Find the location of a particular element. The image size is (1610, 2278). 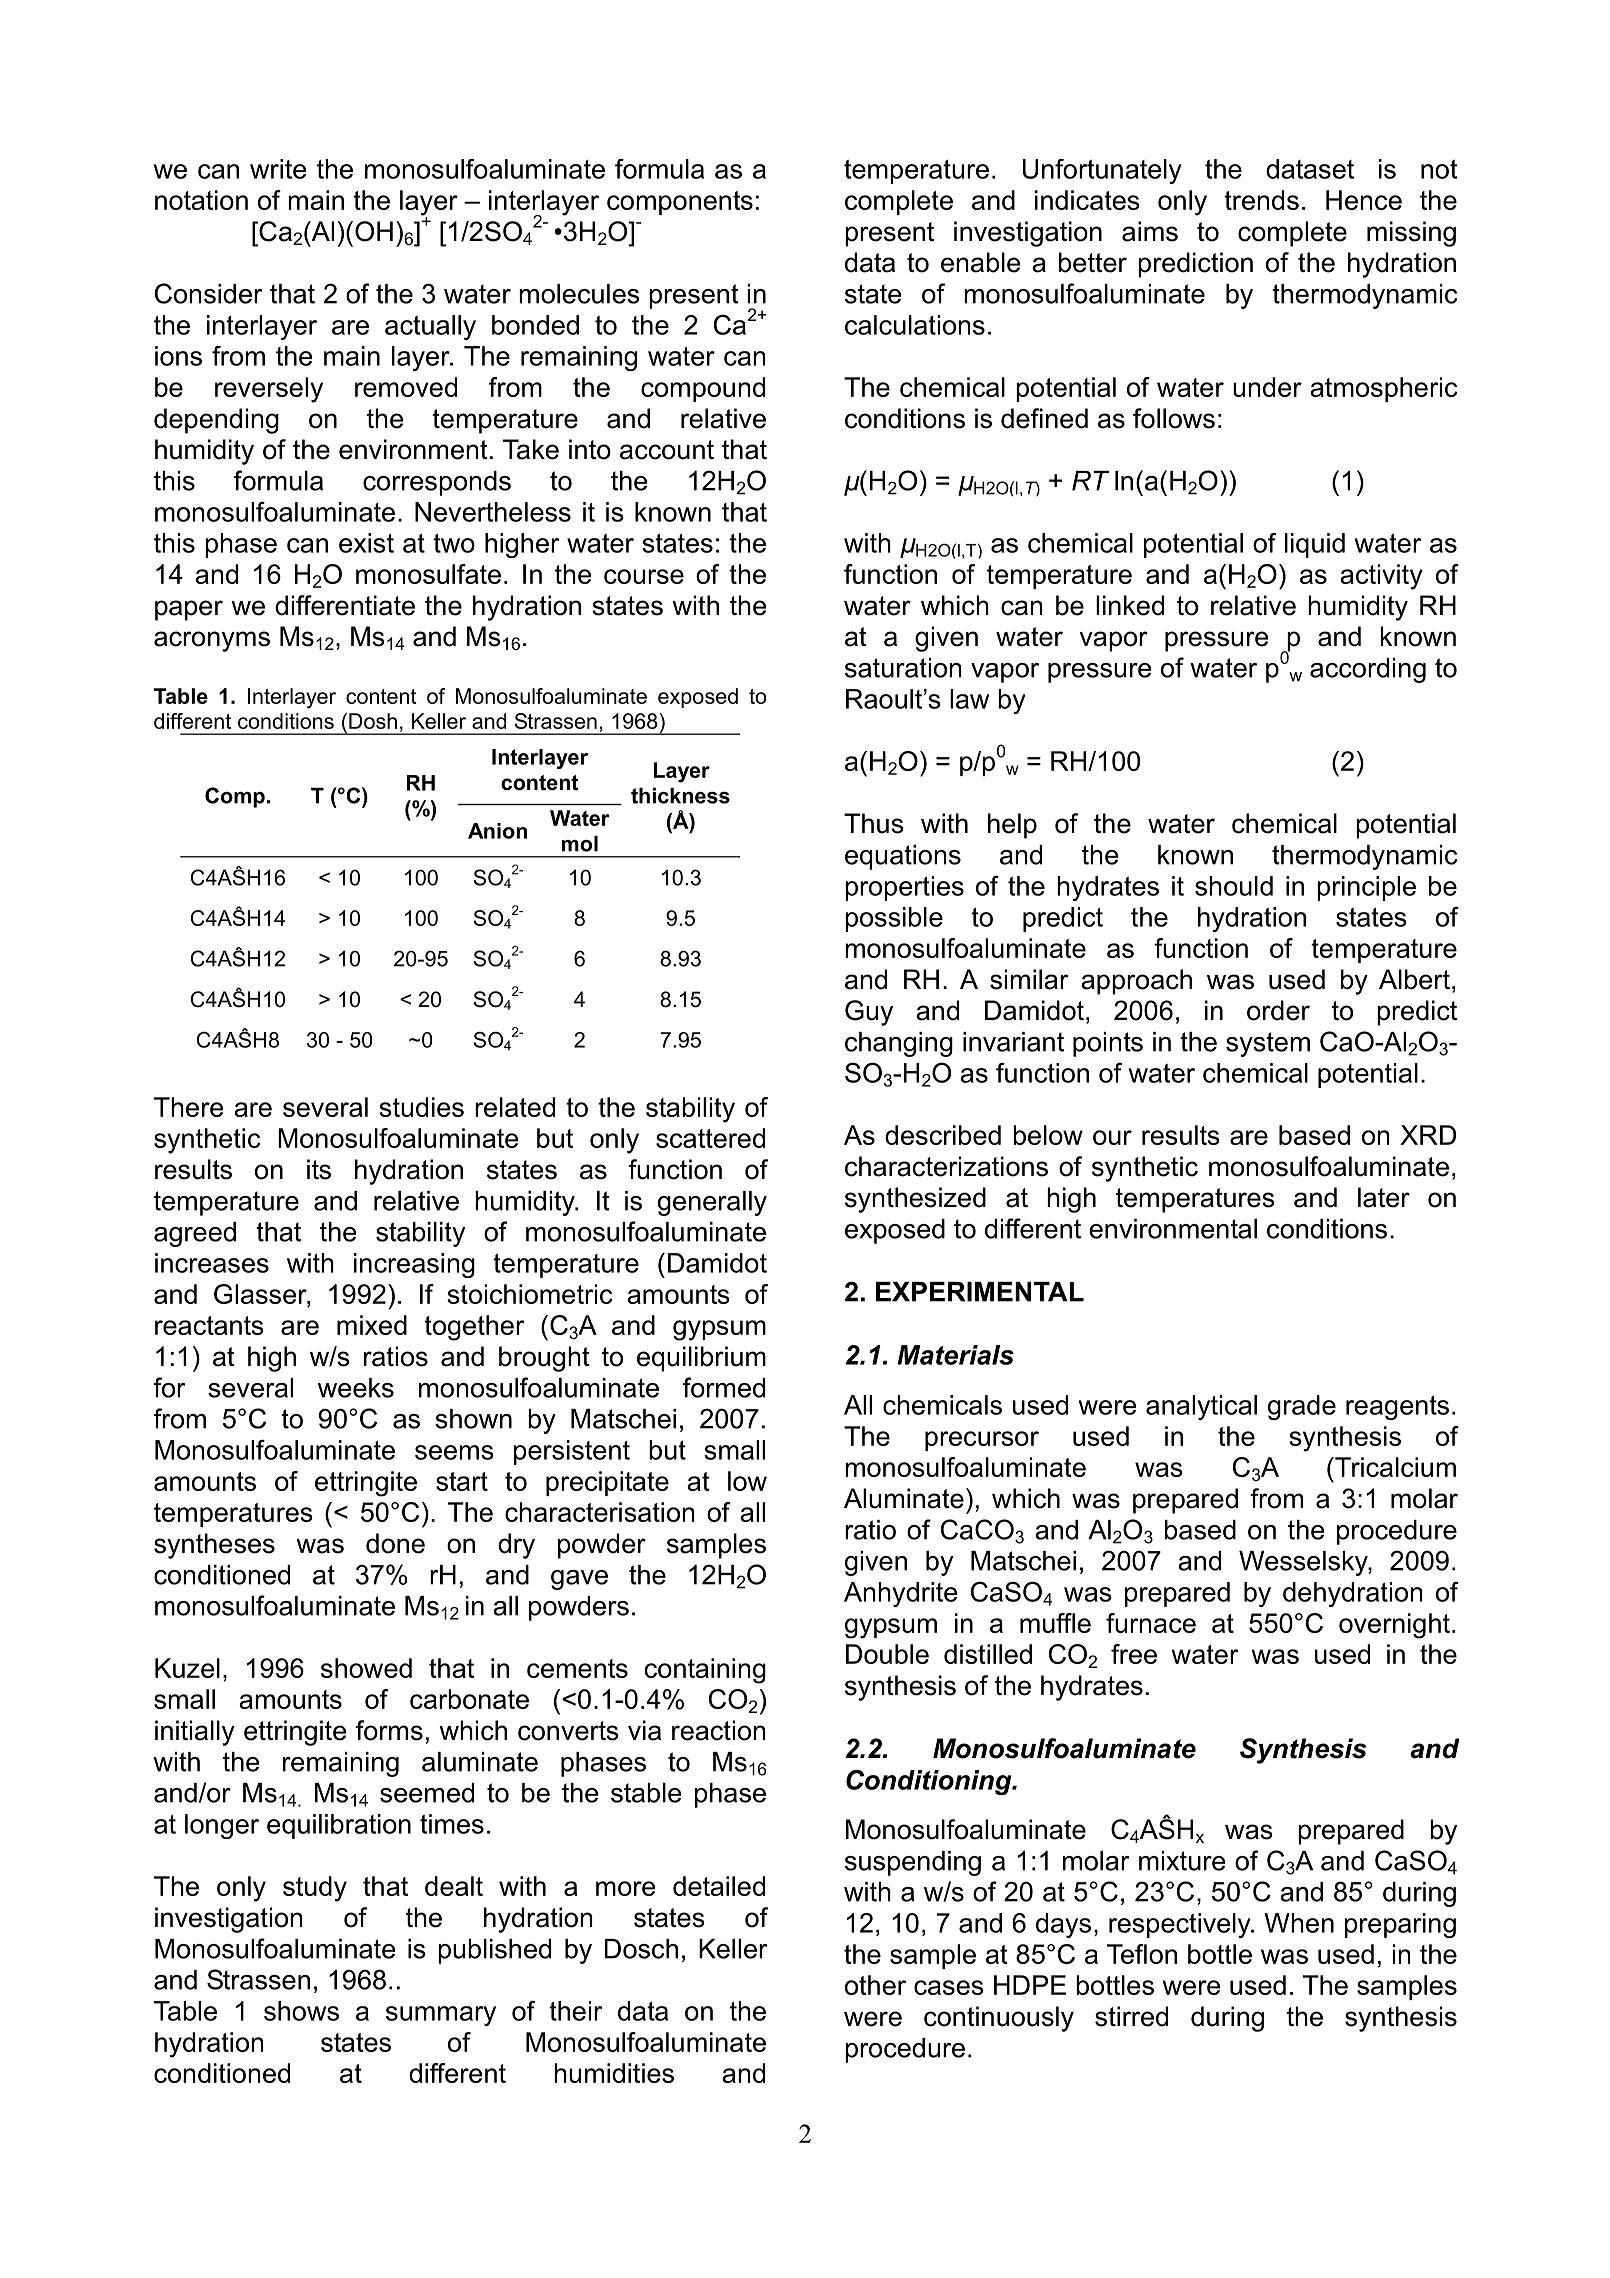

changing is located at coordinates (899, 1044).
